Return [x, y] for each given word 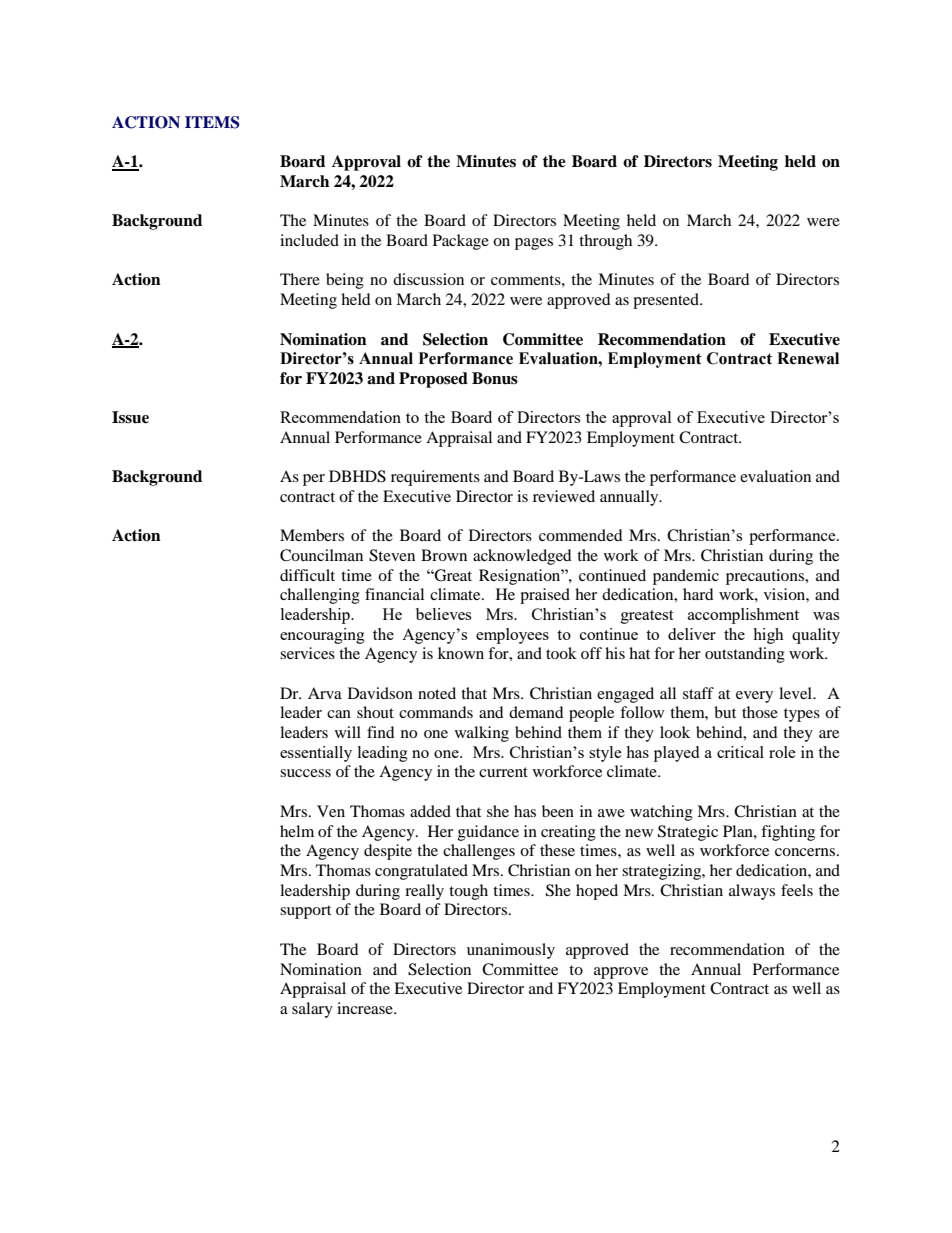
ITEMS [212, 122]
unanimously [511, 951]
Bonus [495, 378]
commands [436, 712]
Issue [130, 417]
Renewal [808, 358]
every [754, 697]
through [605, 242]
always [752, 892]
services [307, 653]
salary [312, 1010]
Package [461, 242]
